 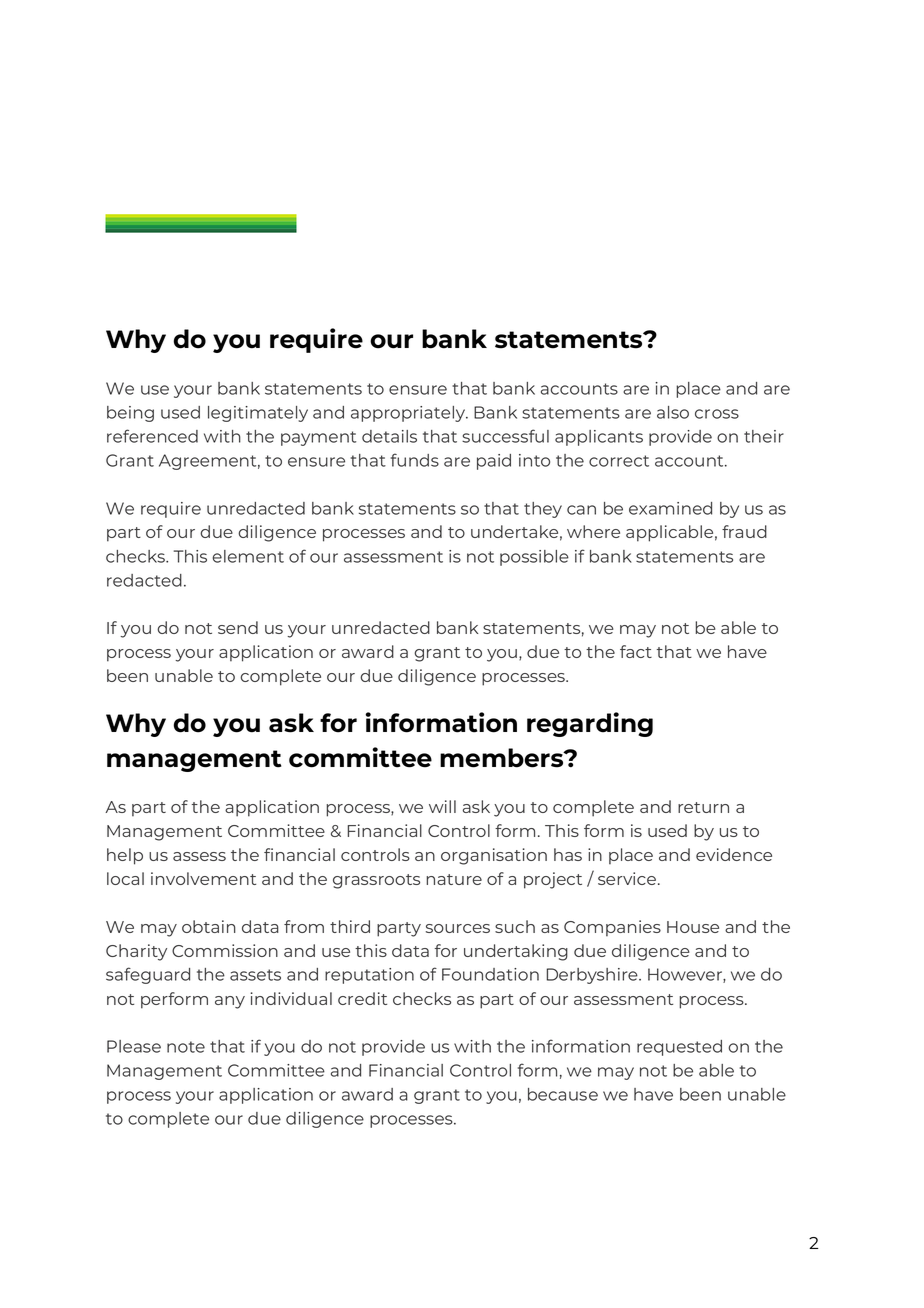 I want to click on note, so click(x=186, y=1047).
